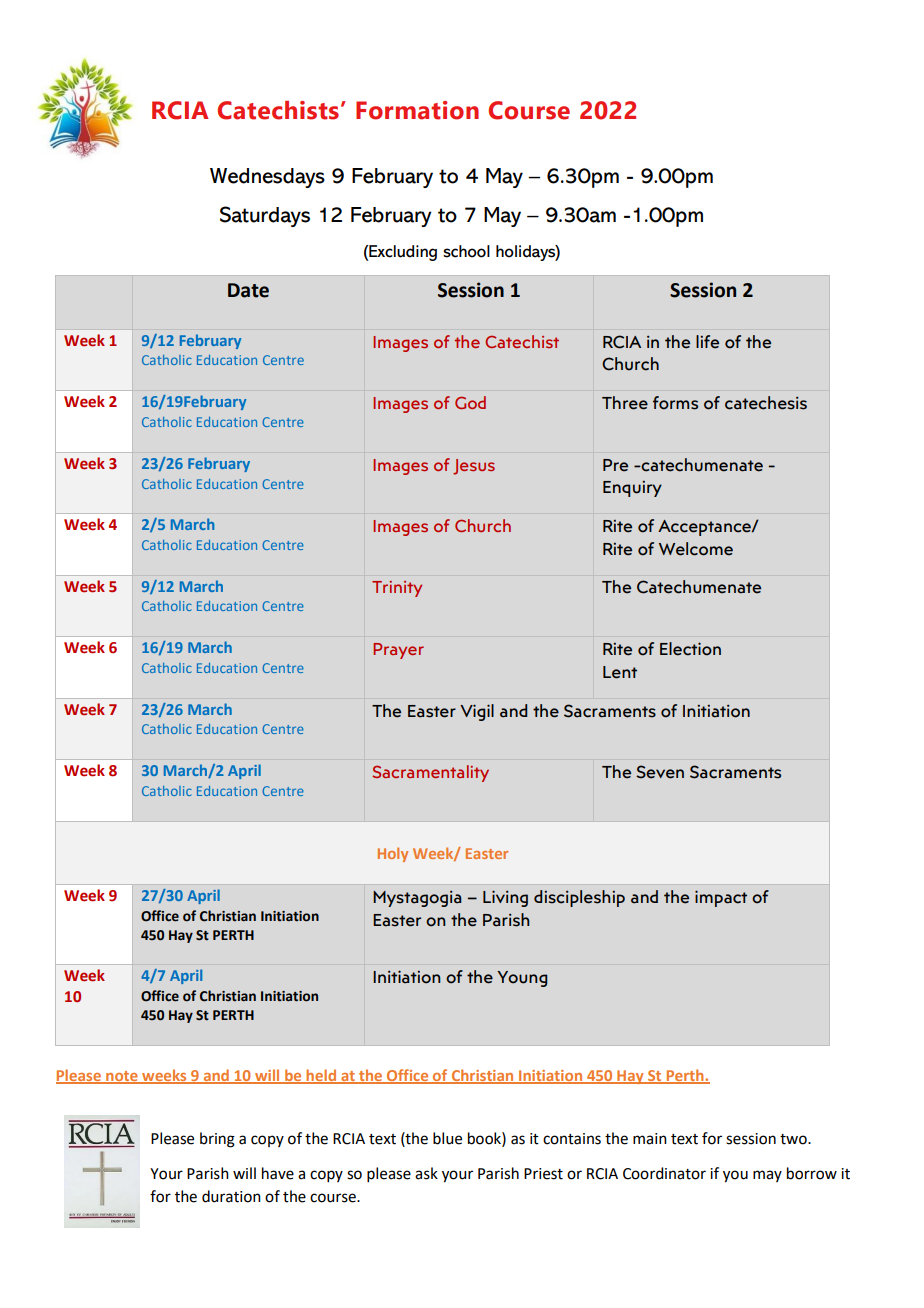 The image size is (924, 1308). Describe the element at coordinates (477, 712) in the screenshot. I see `Vigil` at that location.
